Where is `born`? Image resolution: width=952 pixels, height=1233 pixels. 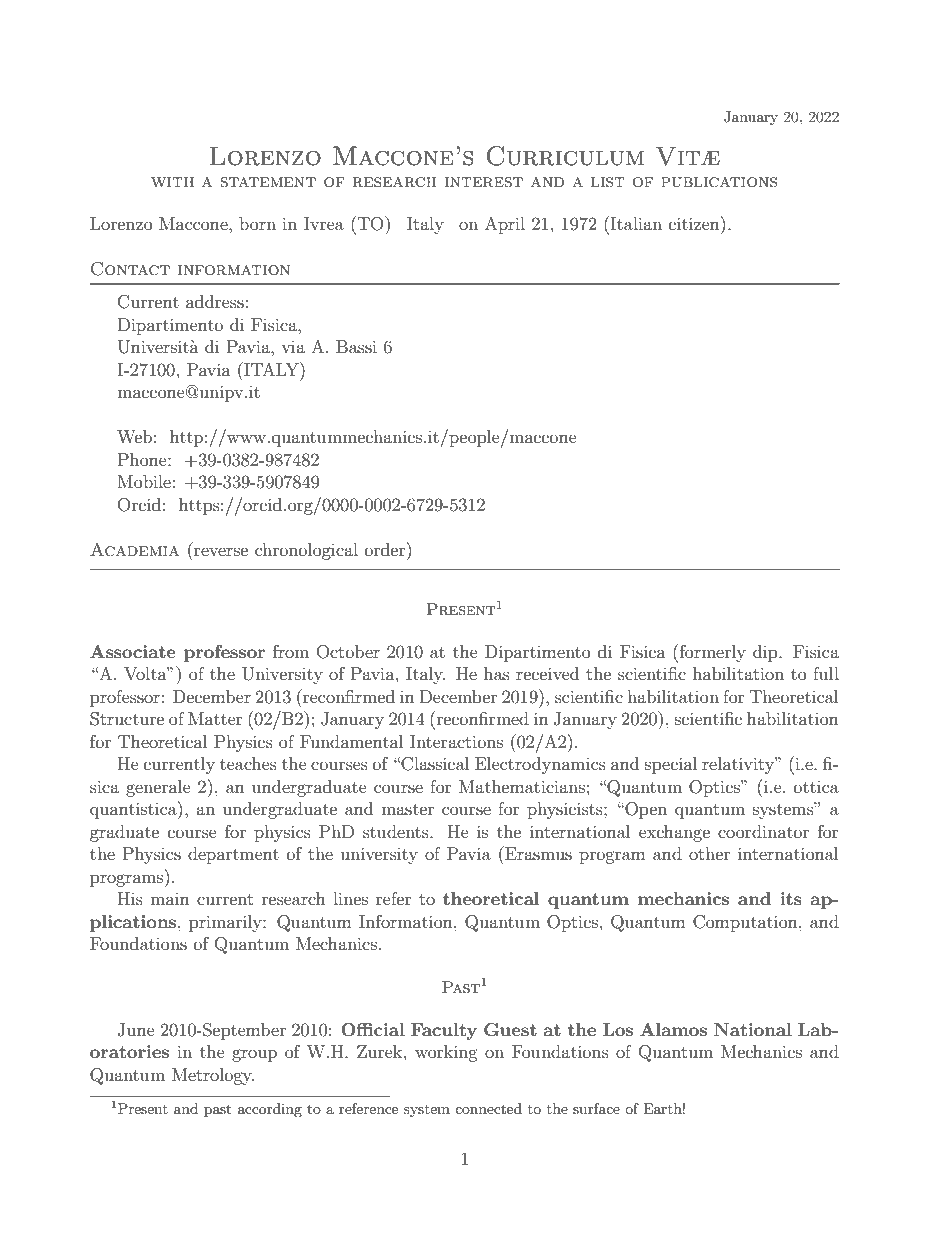
born is located at coordinates (257, 223).
